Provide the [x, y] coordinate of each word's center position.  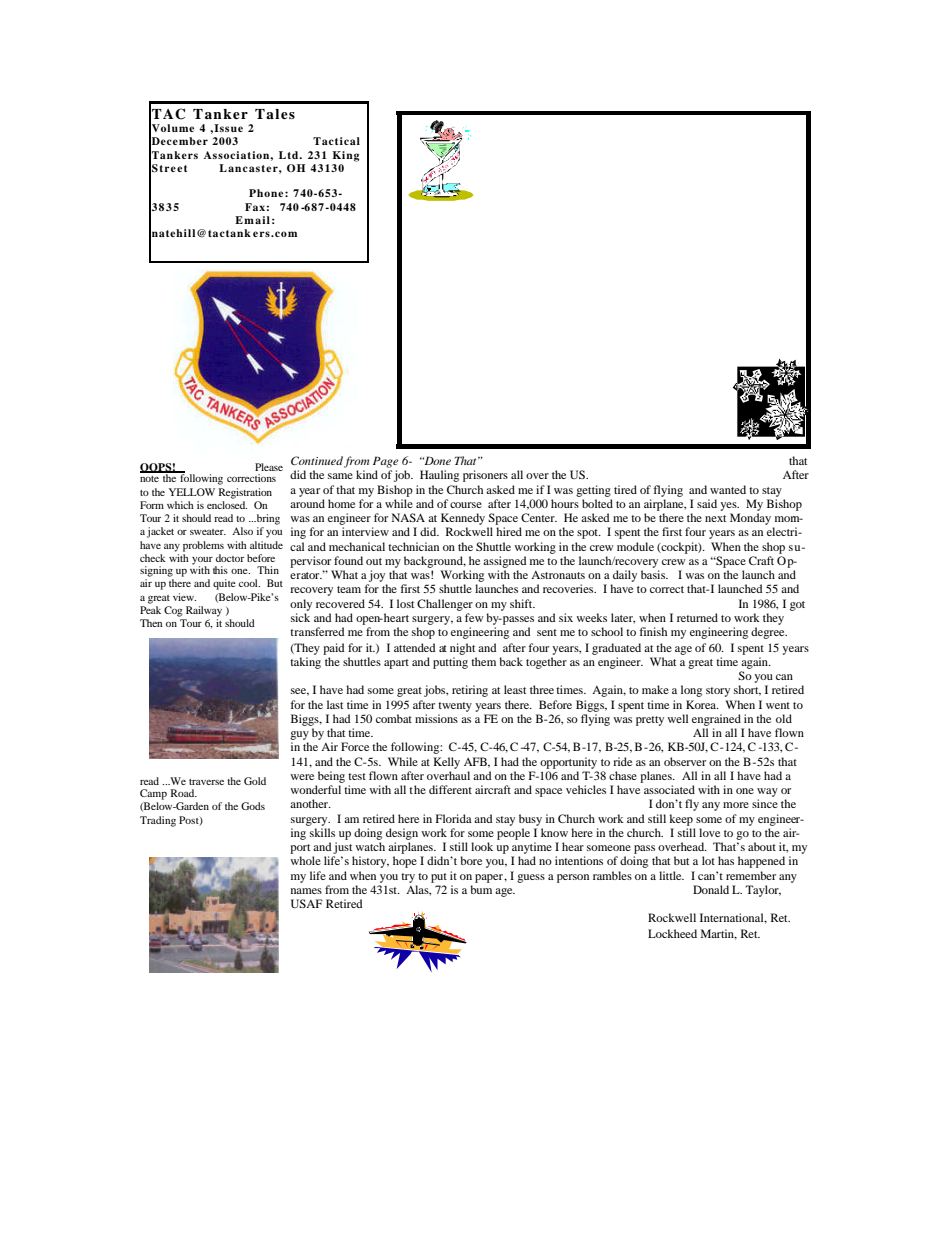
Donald [711, 889]
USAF [307, 903]
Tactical [336, 141]
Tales [275, 114]
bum [481, 889]
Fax [255, 207]
